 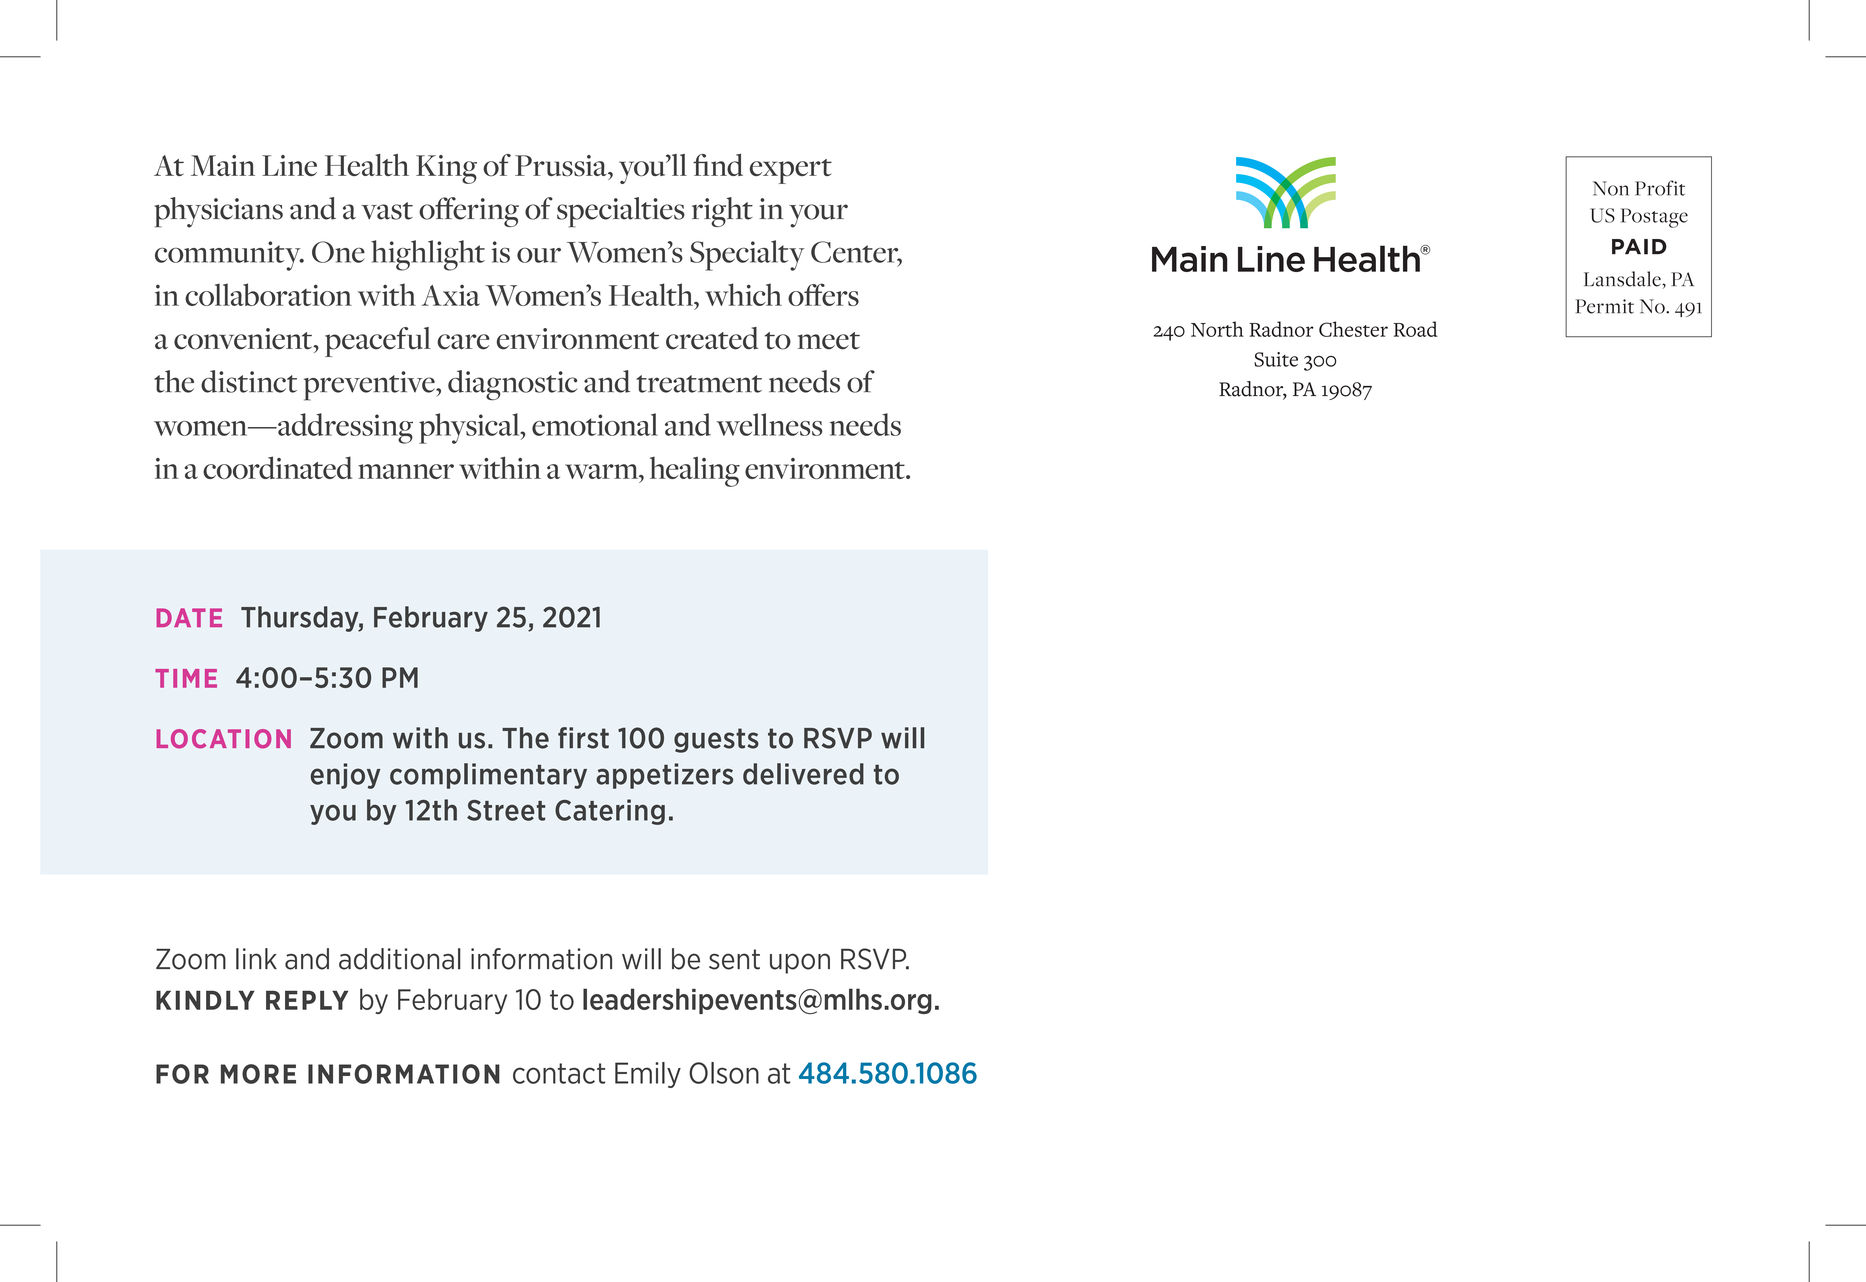 I want to click on Olson, so click(x=724, y=1073).
